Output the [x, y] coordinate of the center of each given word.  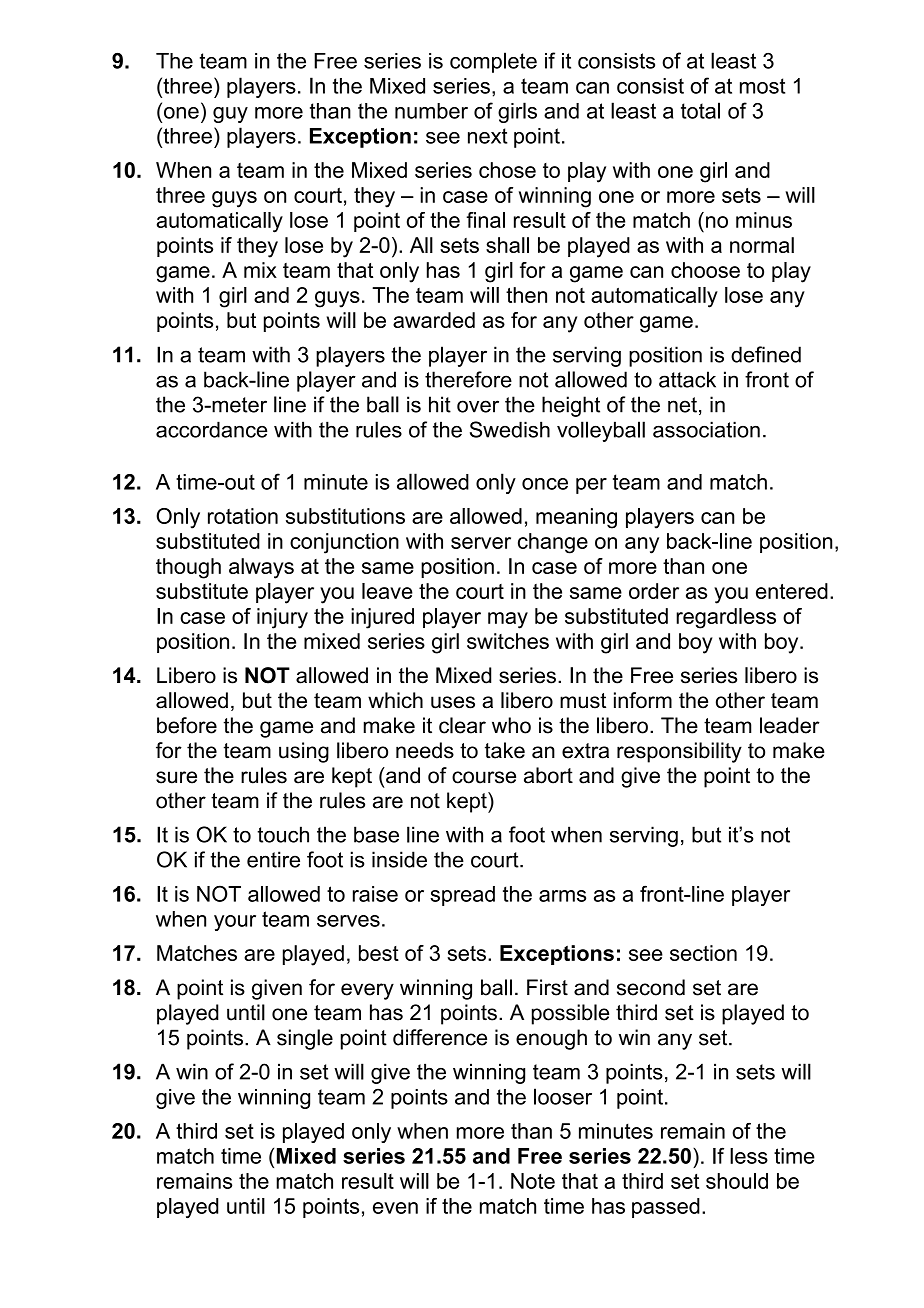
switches [508, 641]
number [431, 111]
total [700, 110]
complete [493, 62]
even [395, 1208]
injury [282, 618]
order [654, 591]
